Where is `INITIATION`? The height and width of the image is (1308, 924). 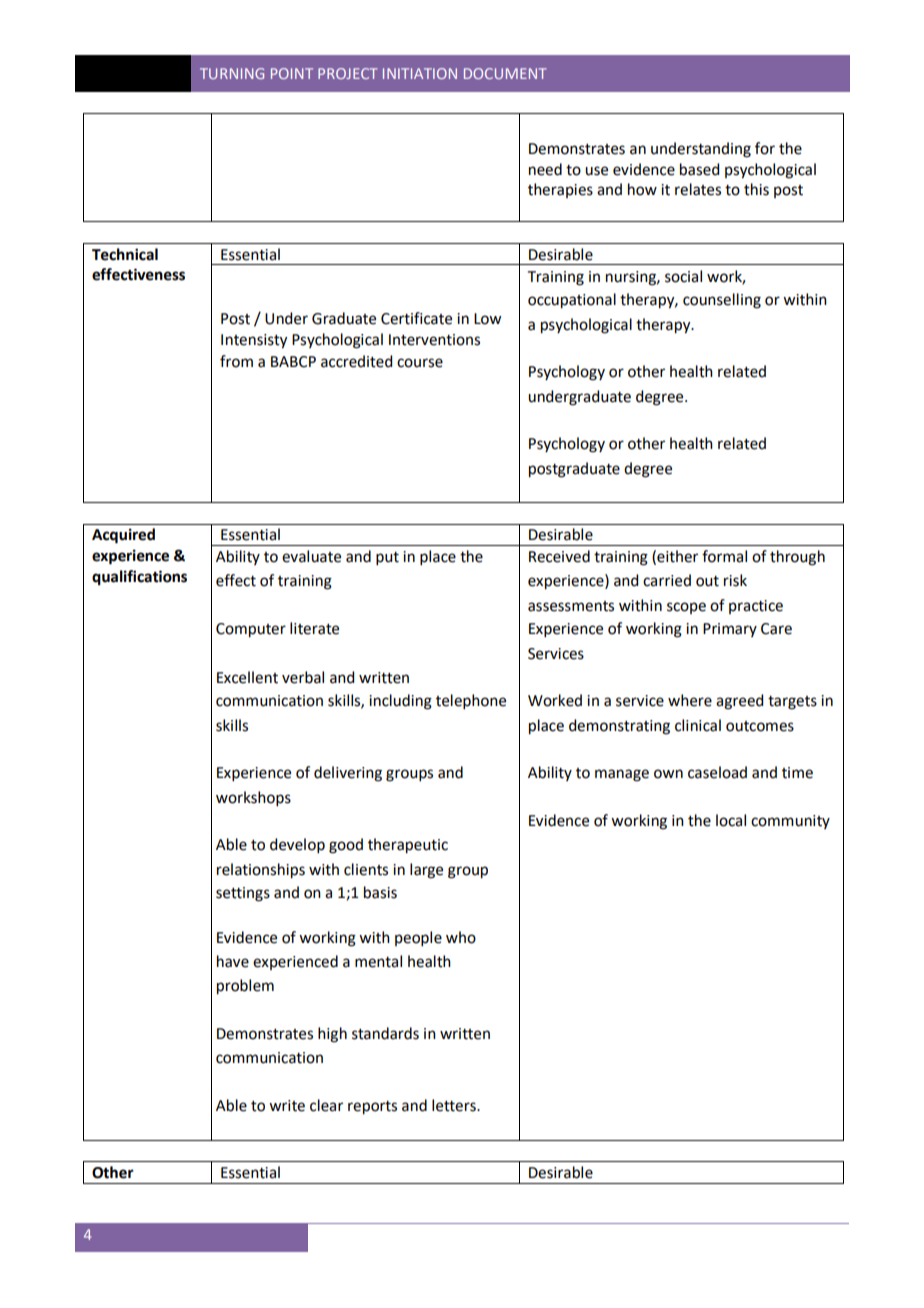 INITIATION is located at coordinates (420, 73).
